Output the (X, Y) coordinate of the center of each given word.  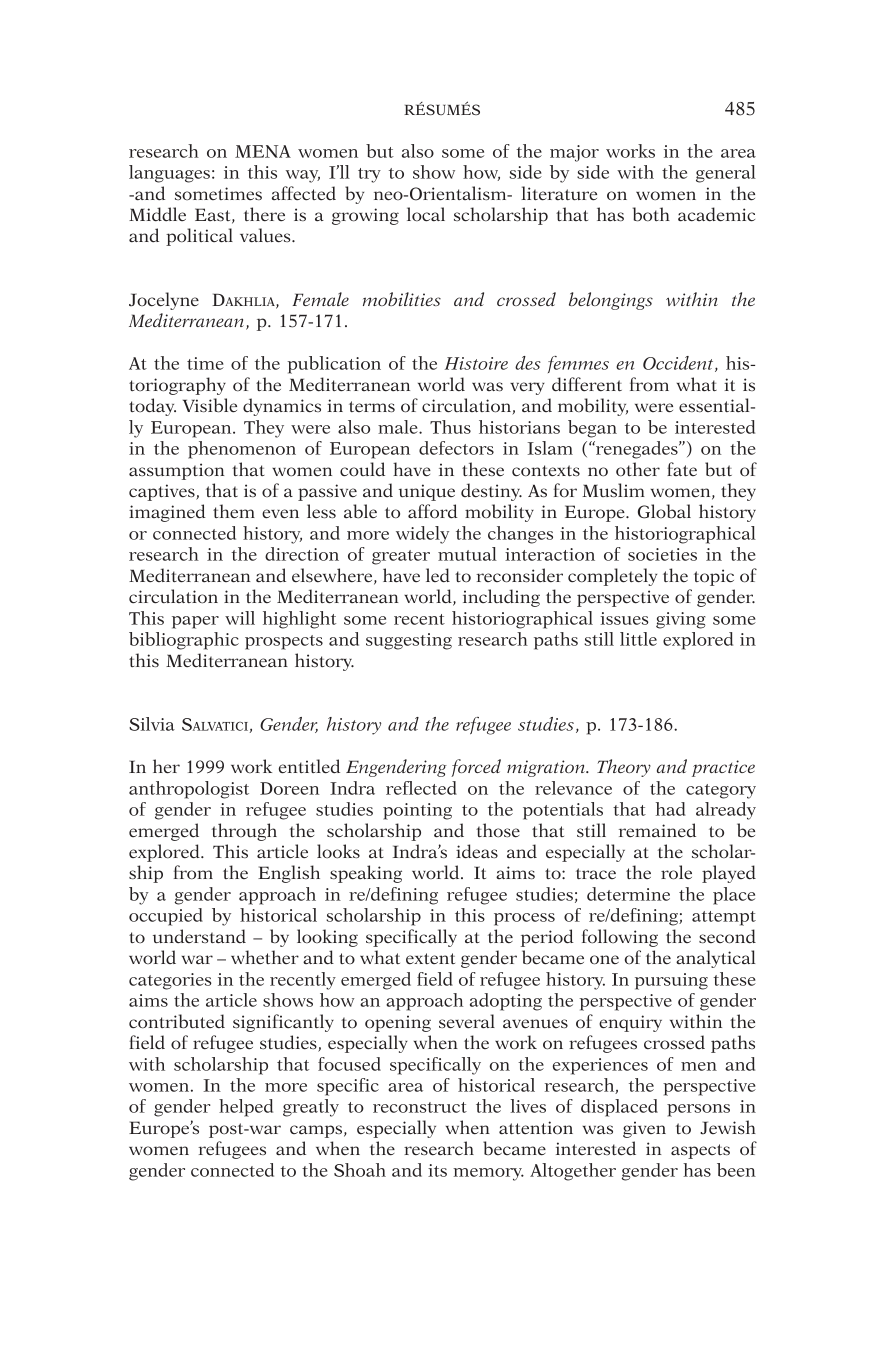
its (437, 1170)
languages (169, 174)
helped (246, 1108)
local (426, 214)
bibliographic (184, 641)
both (651, 214)
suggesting (409, 641)
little (638, 639)
